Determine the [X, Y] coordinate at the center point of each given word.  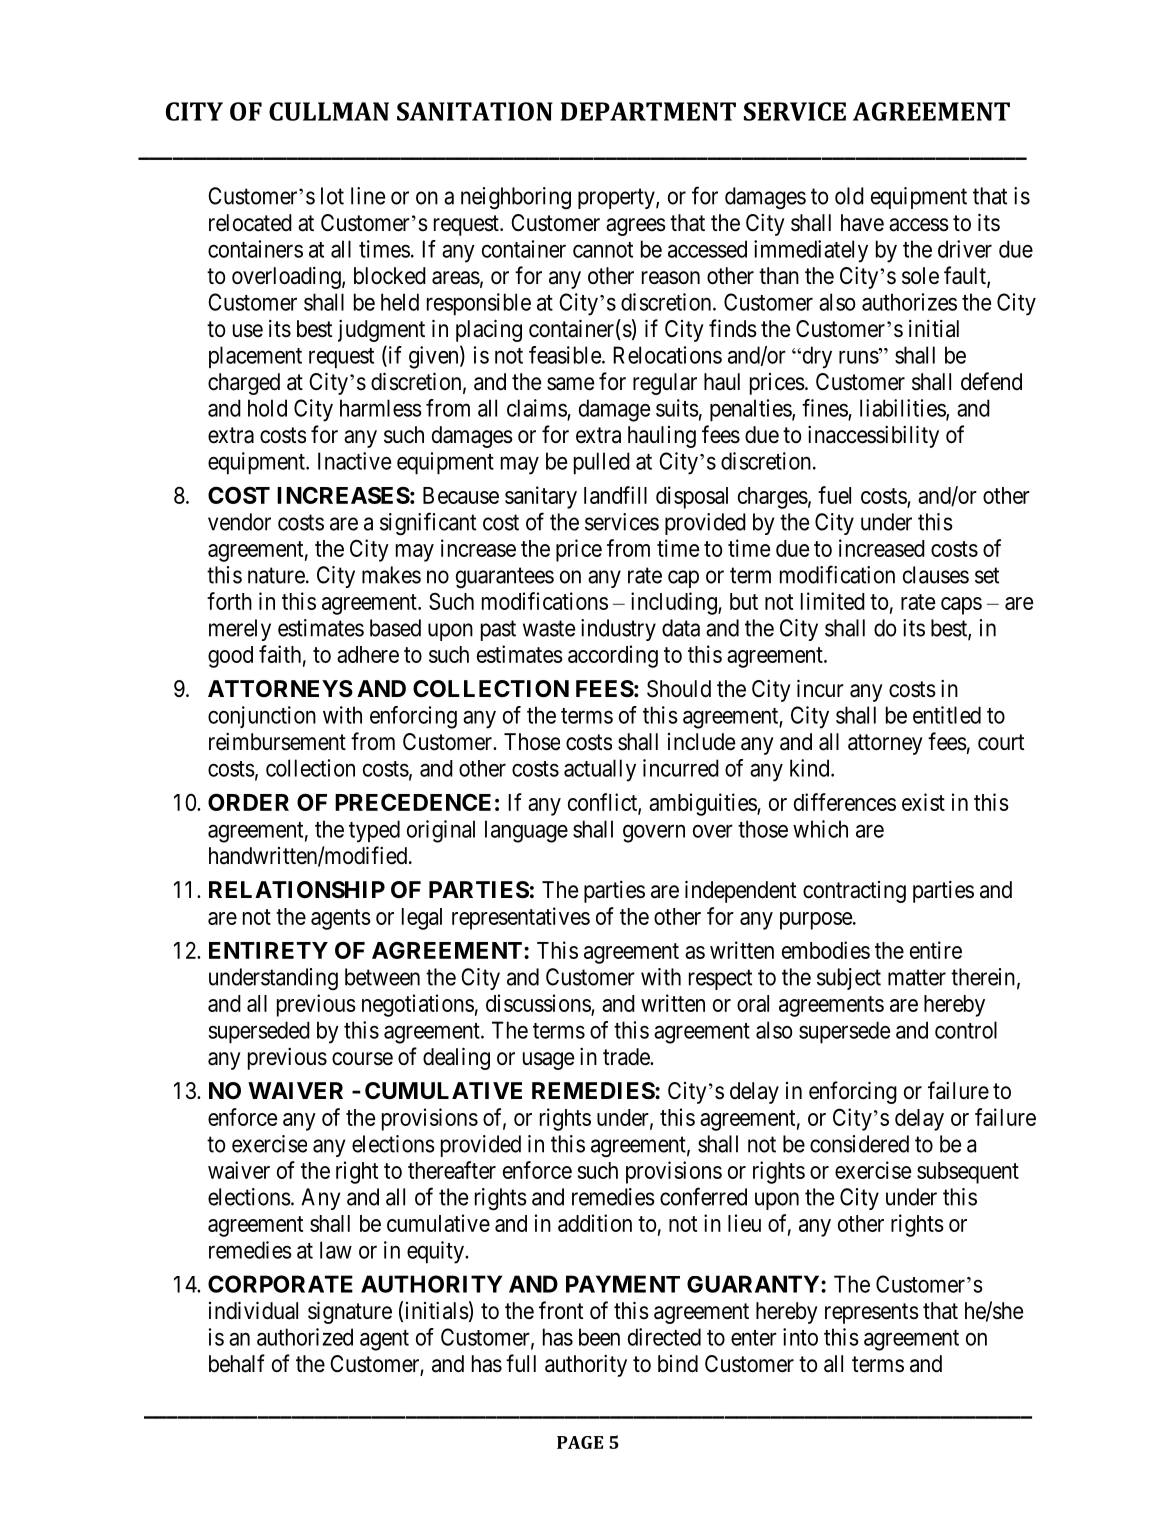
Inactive [354, 461]
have [862, 223]
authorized [305, 1337]
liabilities [903, 409]
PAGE [580, 1442]
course [362, 1059]
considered [859, 1144]
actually [600, 770]
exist [923, 802]
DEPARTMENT [648, 111]
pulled [602, 463]
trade [627, 1057]
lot [332, 196]
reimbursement [277, 741]
